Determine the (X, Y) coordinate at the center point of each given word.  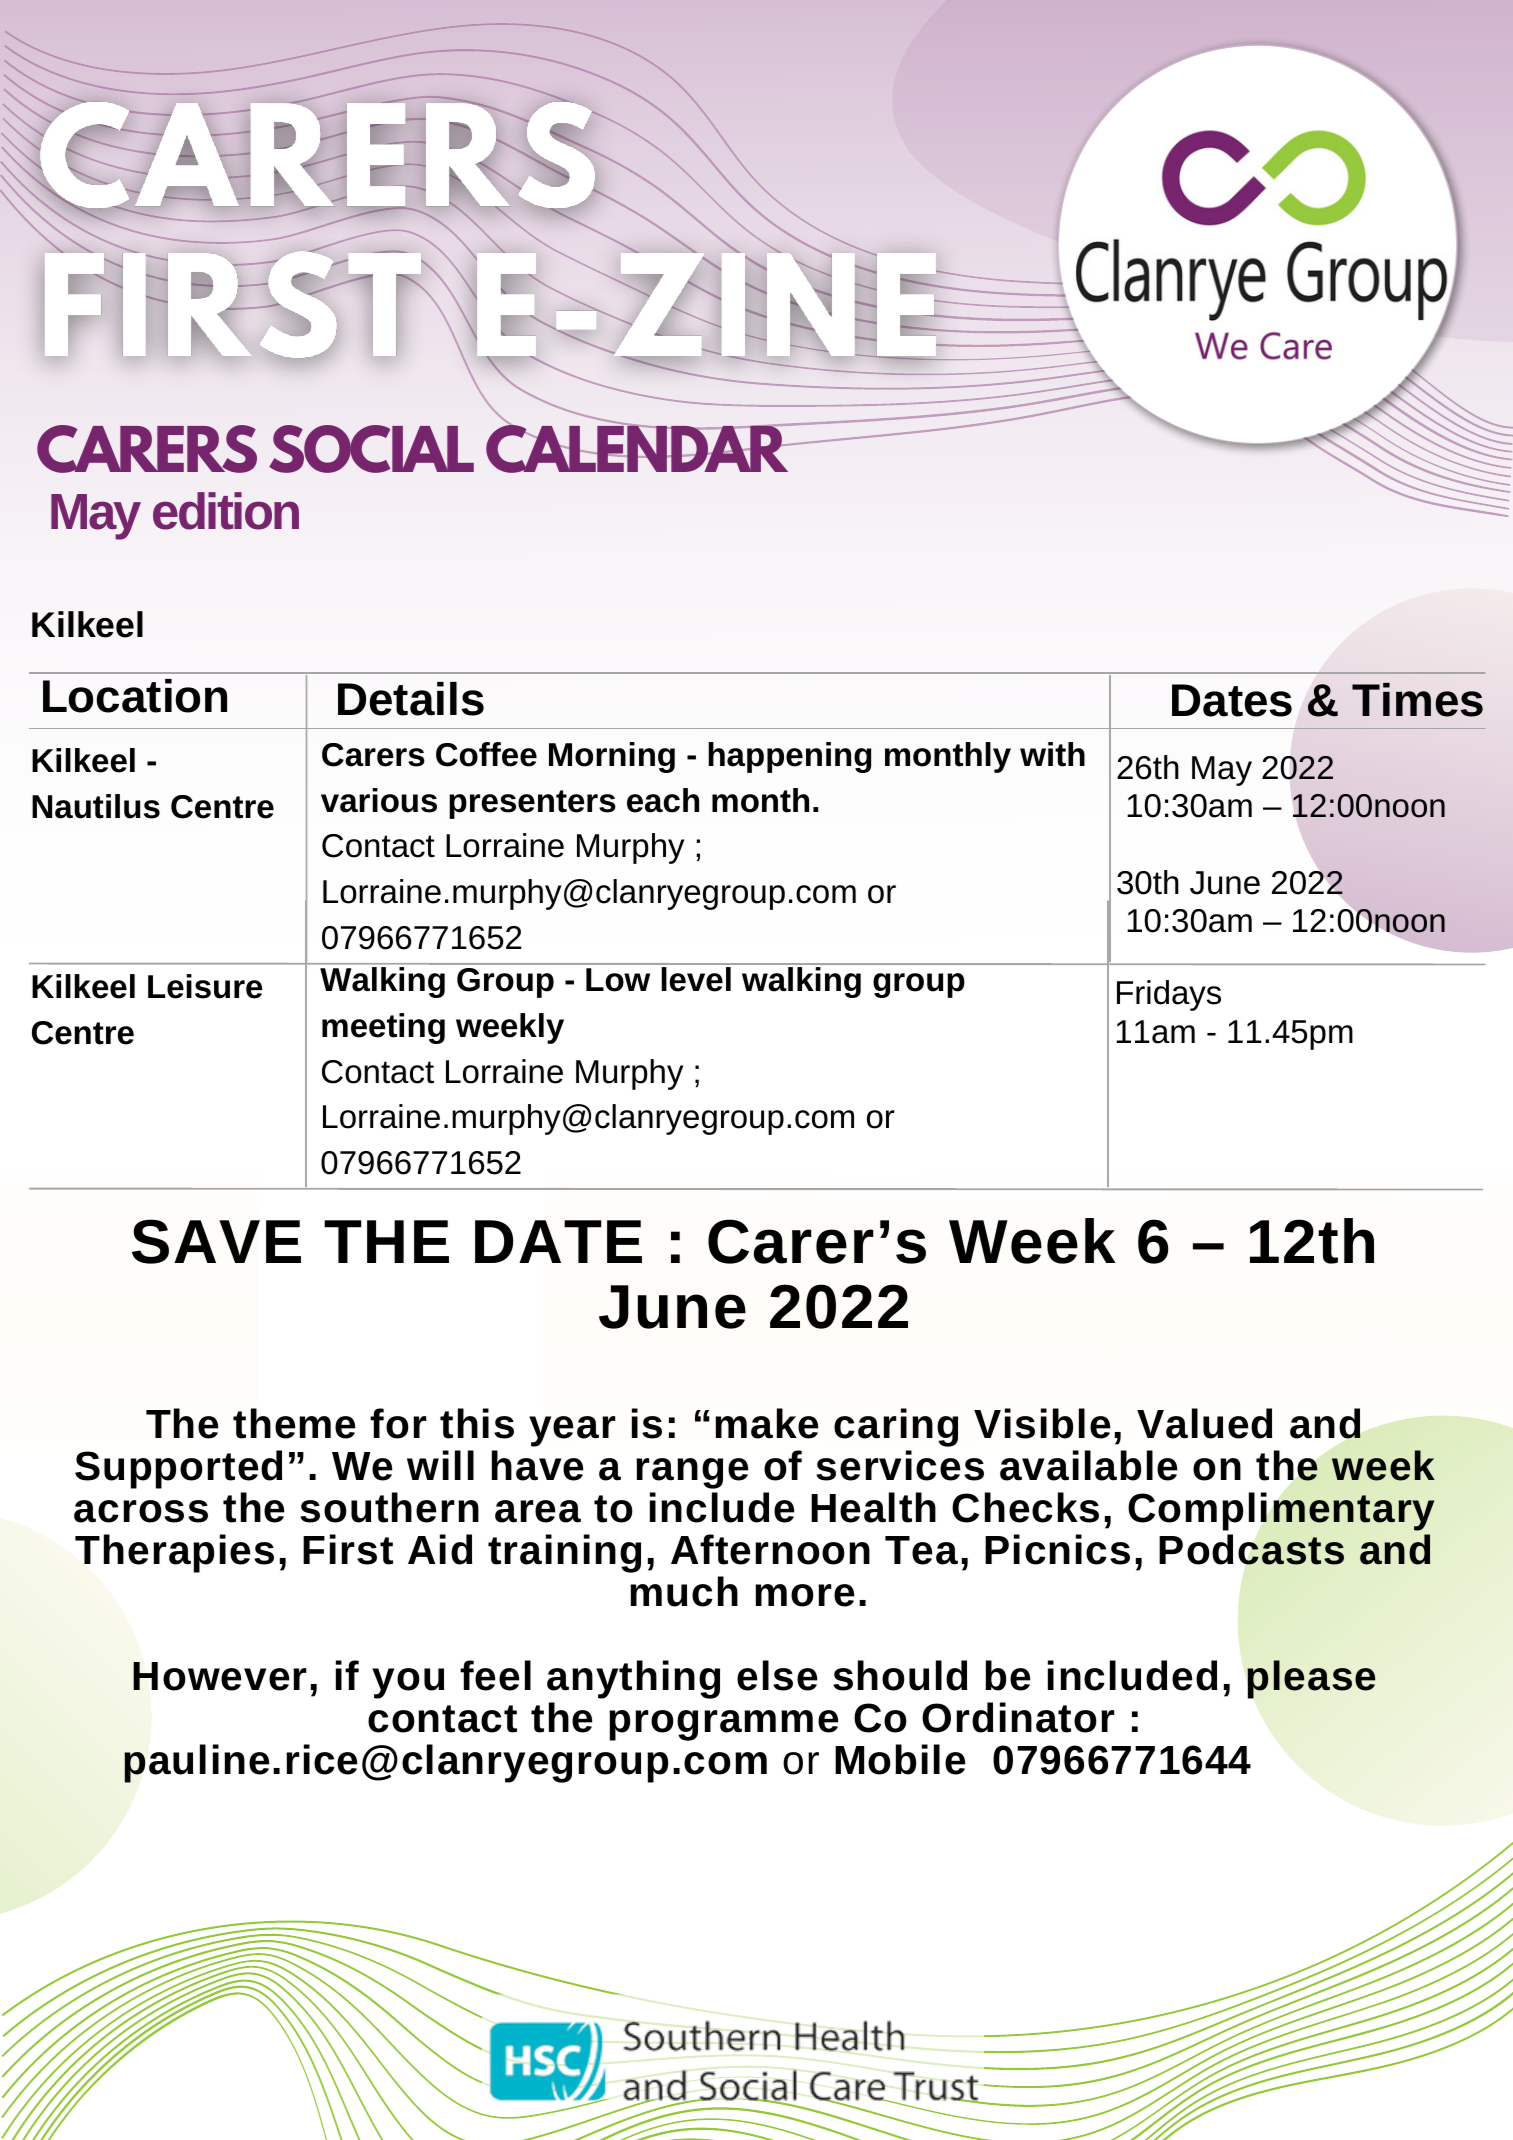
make (767, 1423)
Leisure (205, 986)
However (220, 1676)
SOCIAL (371, 449)
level (696, 979)
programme (724, 1725)
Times (1417, 700)
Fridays (1169, 995)
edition (226, 511)
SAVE (216, 1241)
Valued (1204, 1423)
